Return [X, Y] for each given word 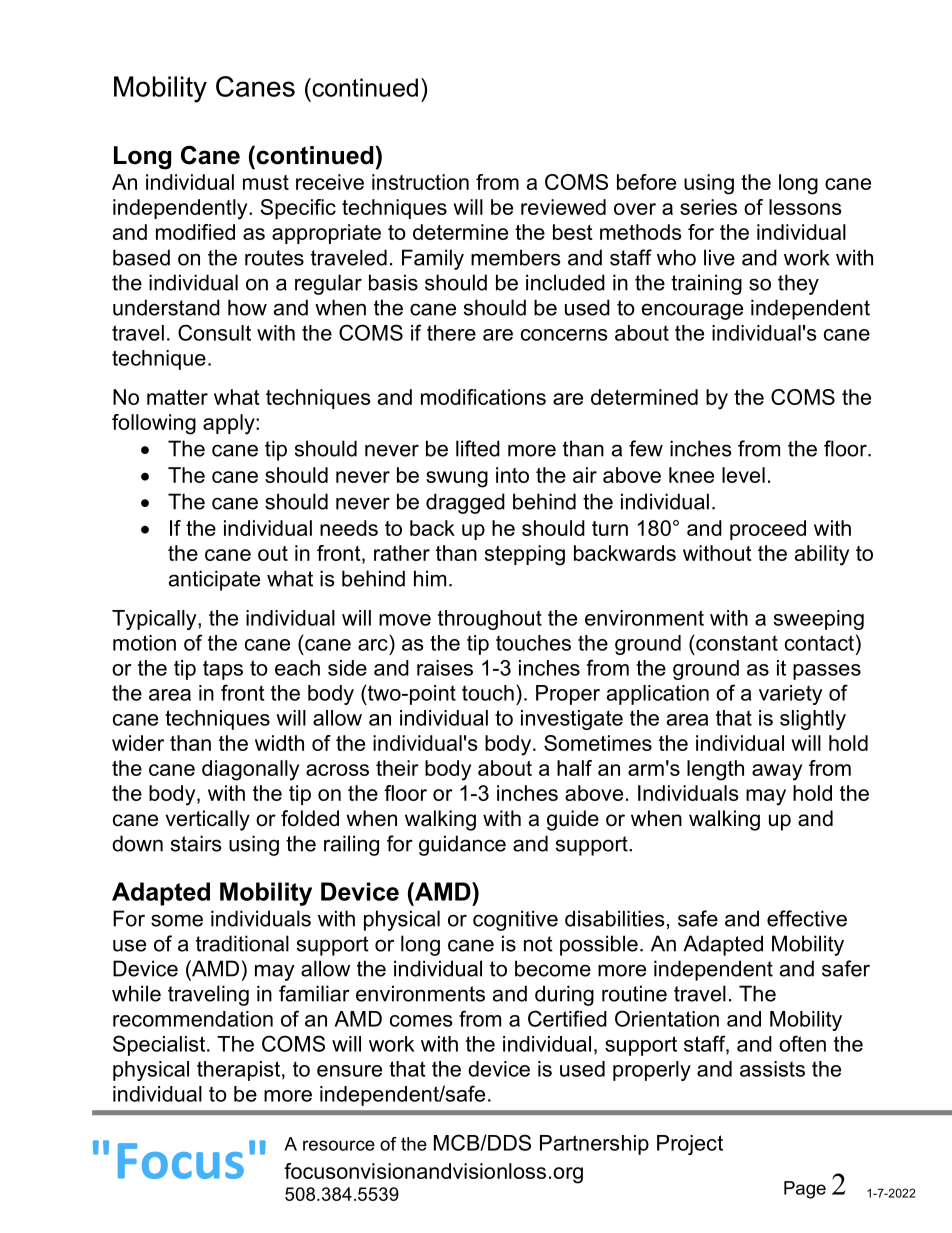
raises [445, 668]
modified [195, 232]
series [708, 207]
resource [339, 1145]
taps [223, 670]
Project [690, 1145]
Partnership [594, 1145]
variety [790, 695]
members [515, 257]
